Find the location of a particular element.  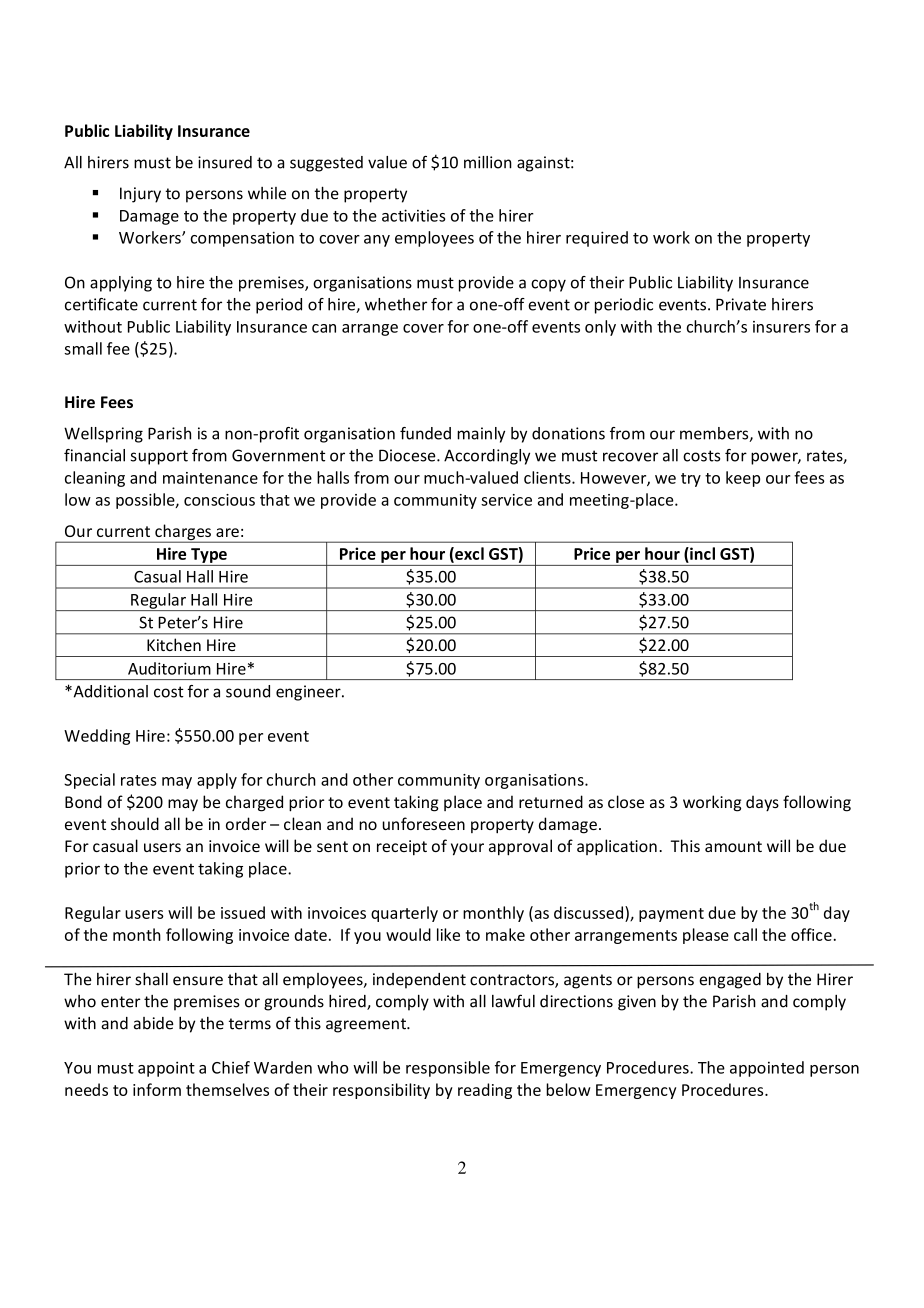

should is located at coordinates (135, 823).
